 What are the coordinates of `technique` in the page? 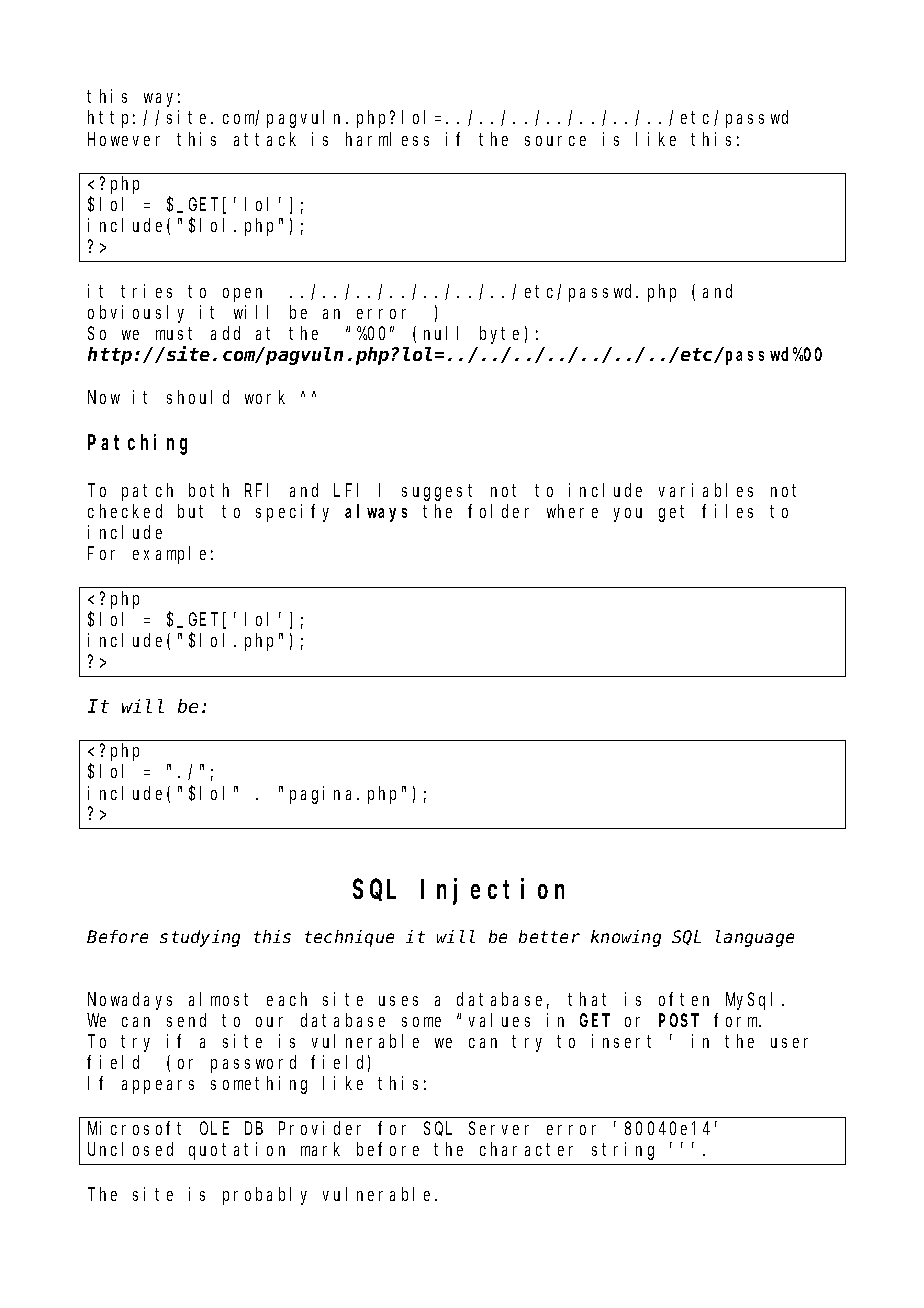 It's located at (349, 938).
